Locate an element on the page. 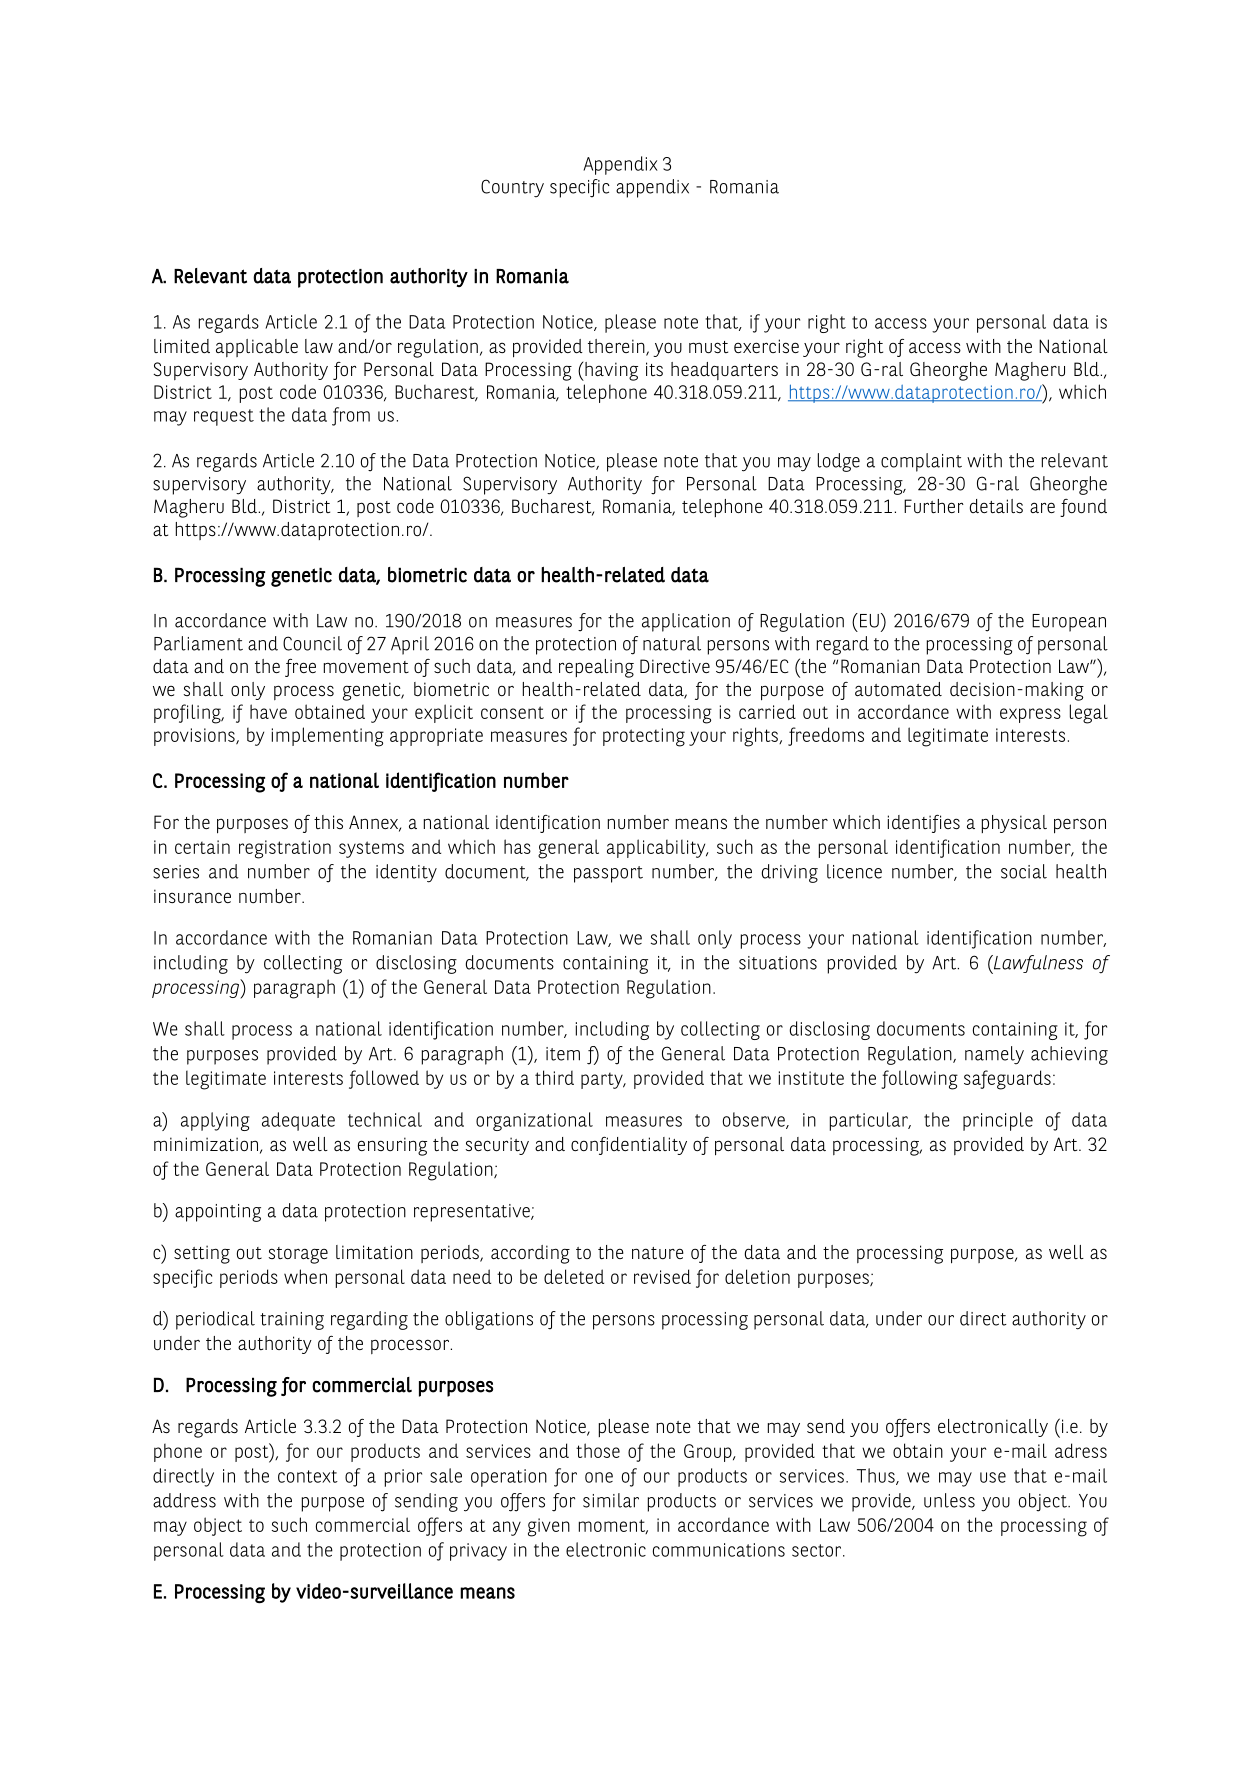 The height and width of the page is (1782, 1260). safeguards is located at coordinates (1007, 1080).
